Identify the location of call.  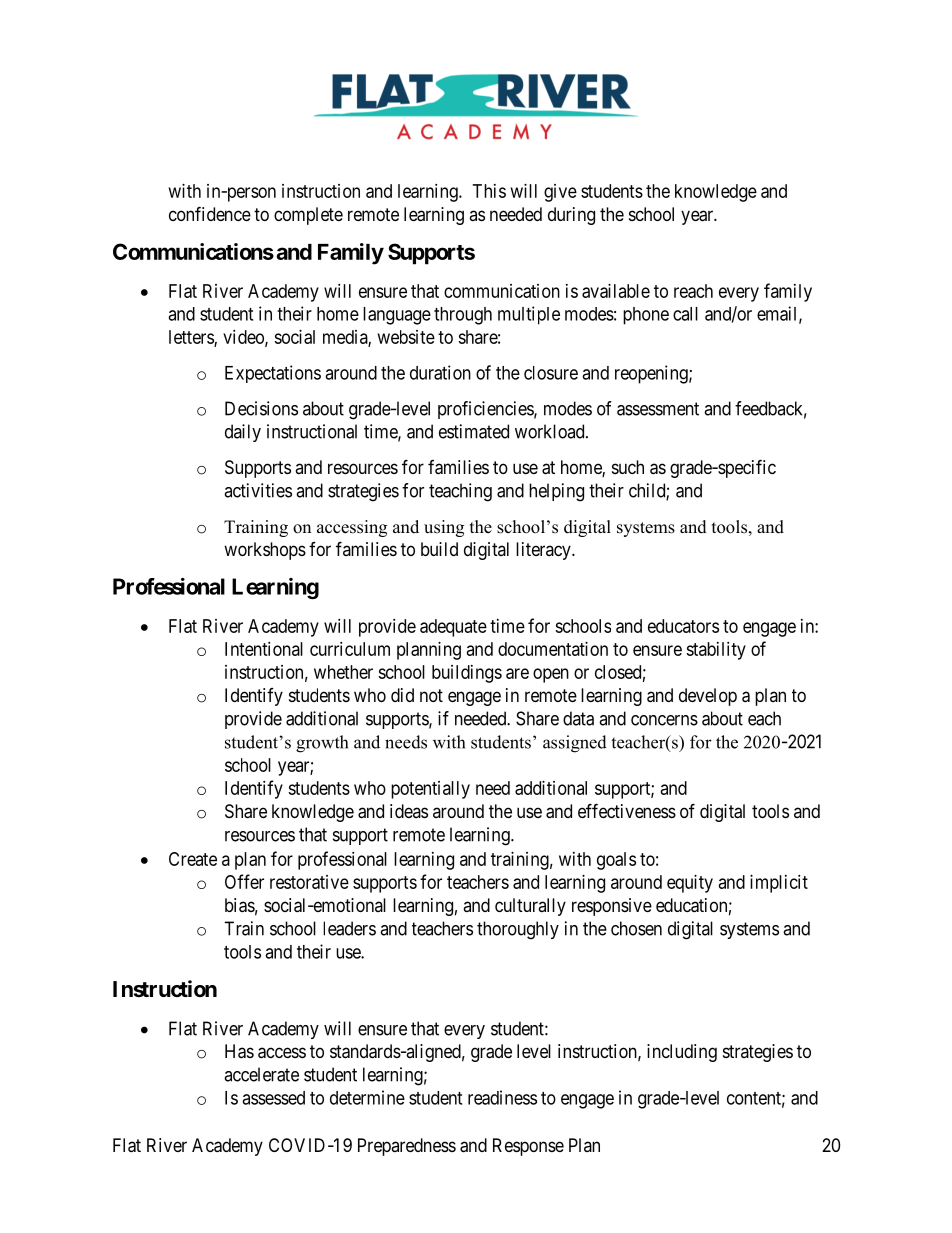
(685, 314).
